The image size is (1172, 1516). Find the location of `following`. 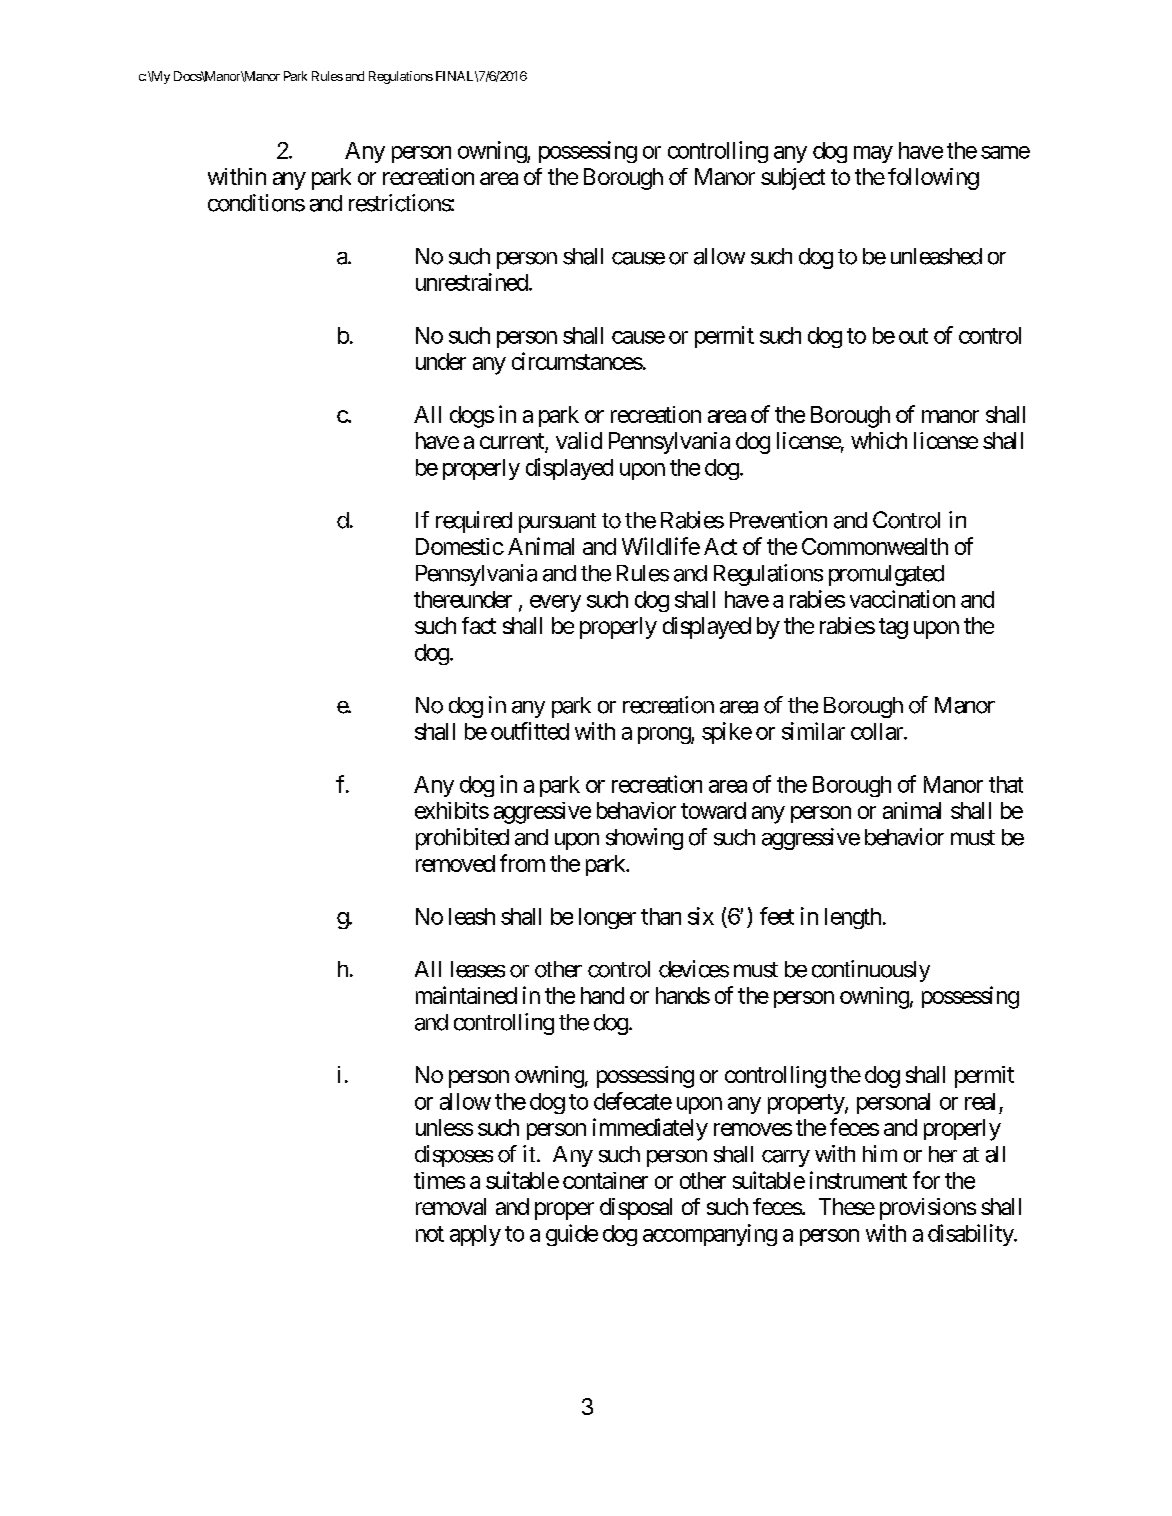

following is located at coordinates (933, 179).
